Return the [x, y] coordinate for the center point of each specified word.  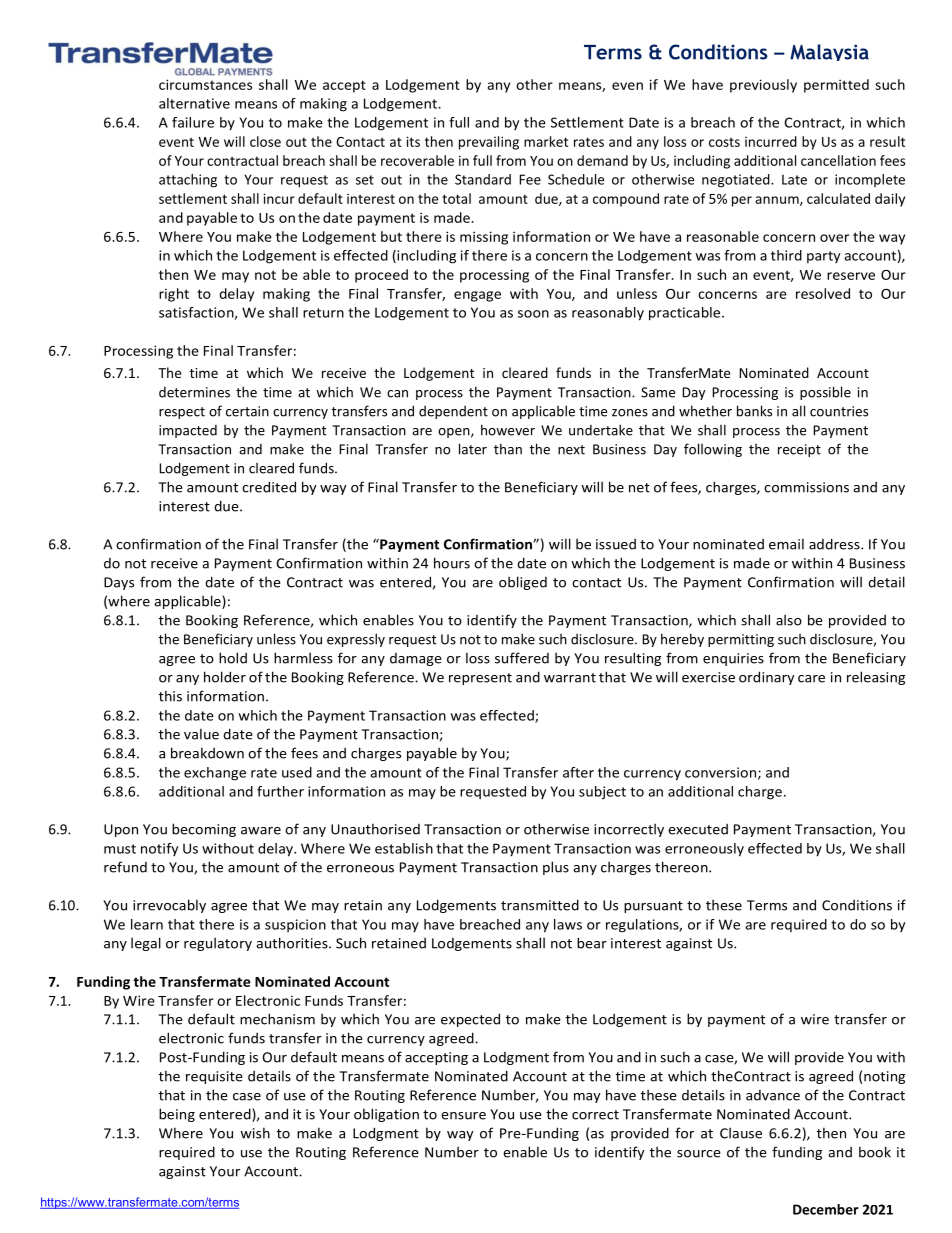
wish [255, 1133]
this [170, 696]
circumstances [205, 84]
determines [194, 392]
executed [698, 829]
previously [763, 86]
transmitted [540, 905]
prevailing [489, 143]
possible [825, 393]
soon [533, 314]
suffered [522, 658]
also [789, 620]
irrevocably [169, 906]
